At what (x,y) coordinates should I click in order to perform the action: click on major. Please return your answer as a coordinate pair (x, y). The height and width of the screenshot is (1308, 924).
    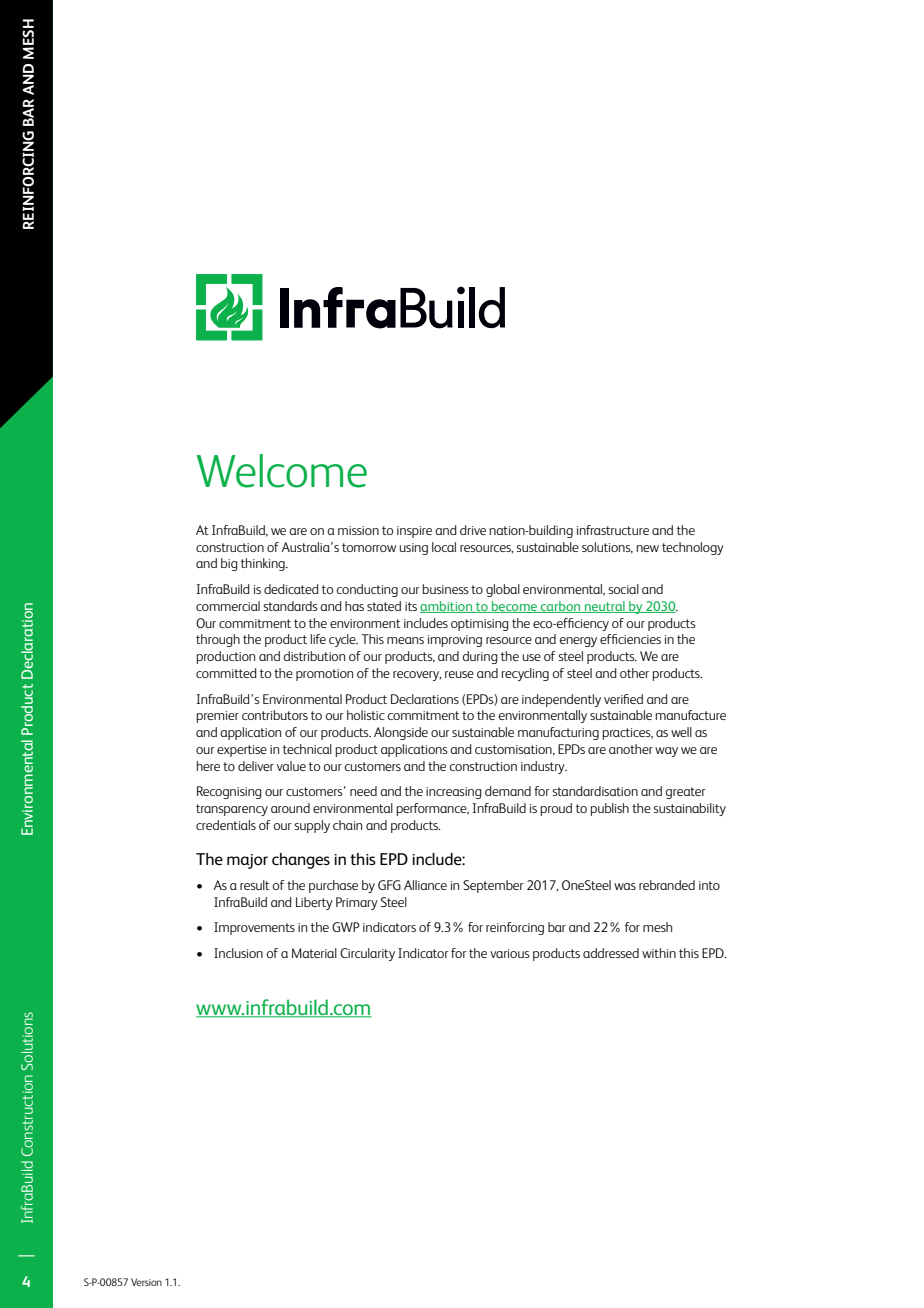
    Looking at the image, I should click on (247, 861).
